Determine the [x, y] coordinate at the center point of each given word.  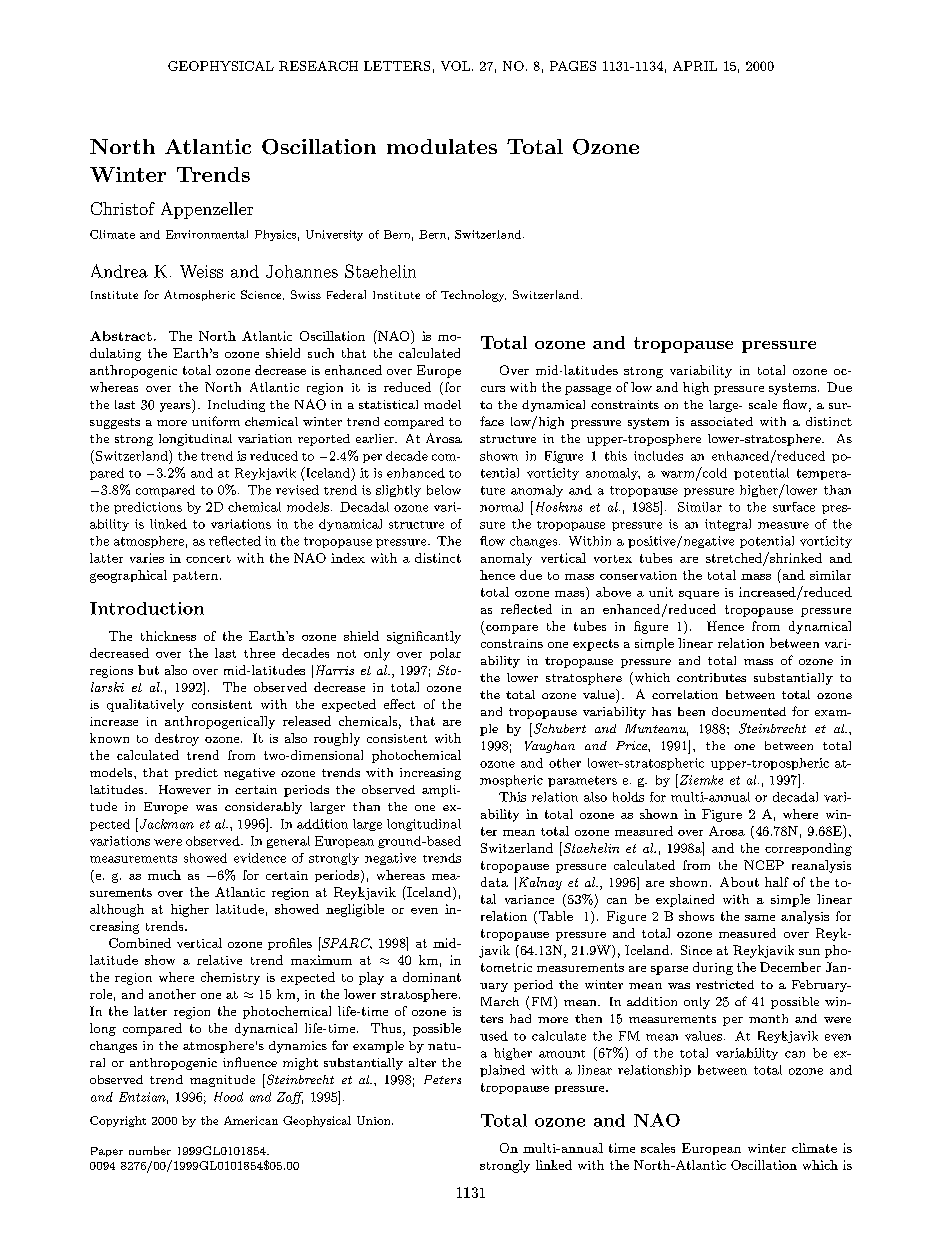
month [768, 1018]
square [699, 595]
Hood [228, 1097]
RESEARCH [318, 66]
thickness [168, 636]
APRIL [695, 66]
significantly [424, 637]
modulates [442, 146]
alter [422, 1062]
